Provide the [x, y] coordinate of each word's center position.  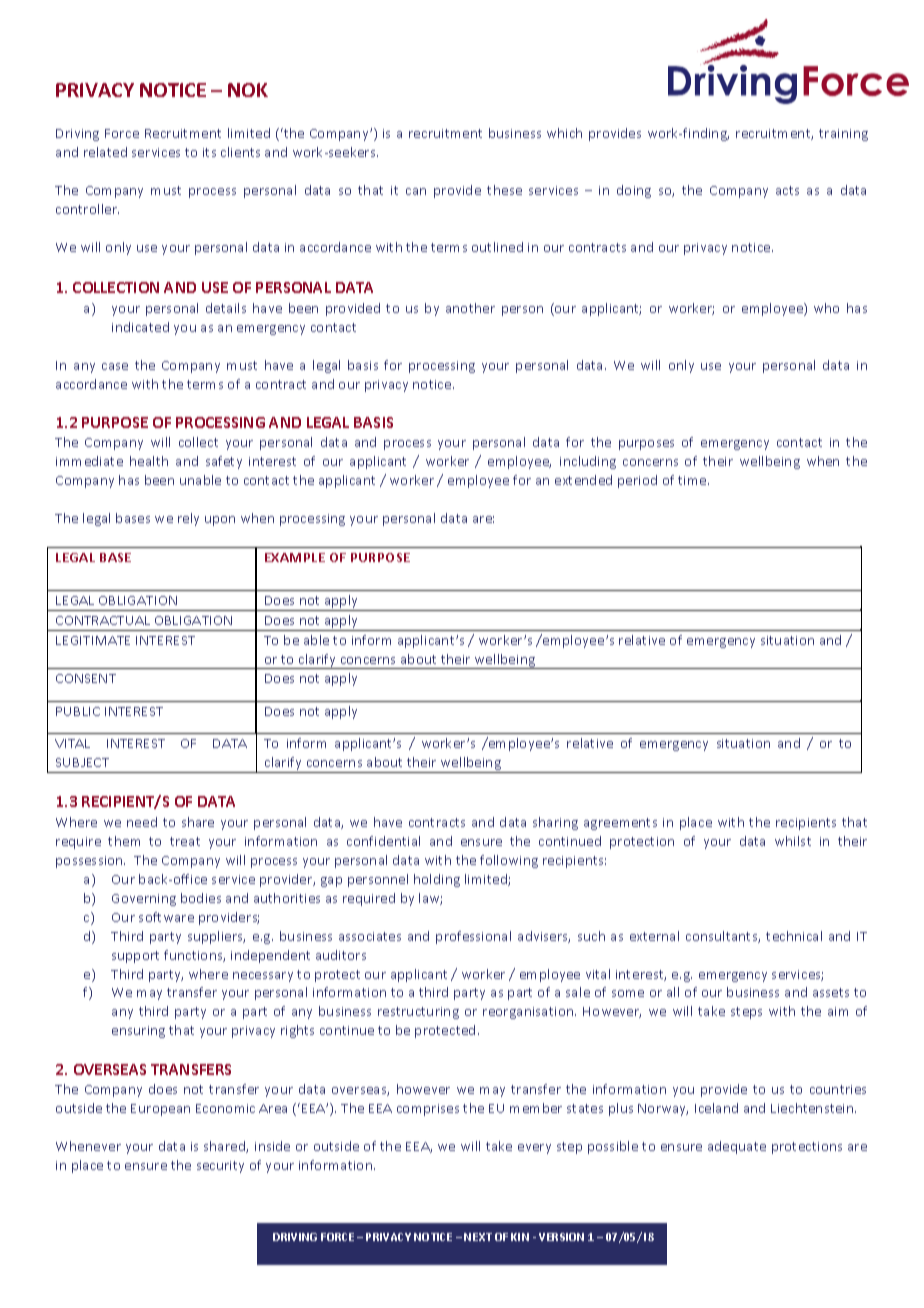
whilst [793, 841]
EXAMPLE [295, 557]
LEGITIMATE [93, 640]
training [843, 135]
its [209, 152]
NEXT [478, 1237]
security [220, 1167]
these [504, 190]
